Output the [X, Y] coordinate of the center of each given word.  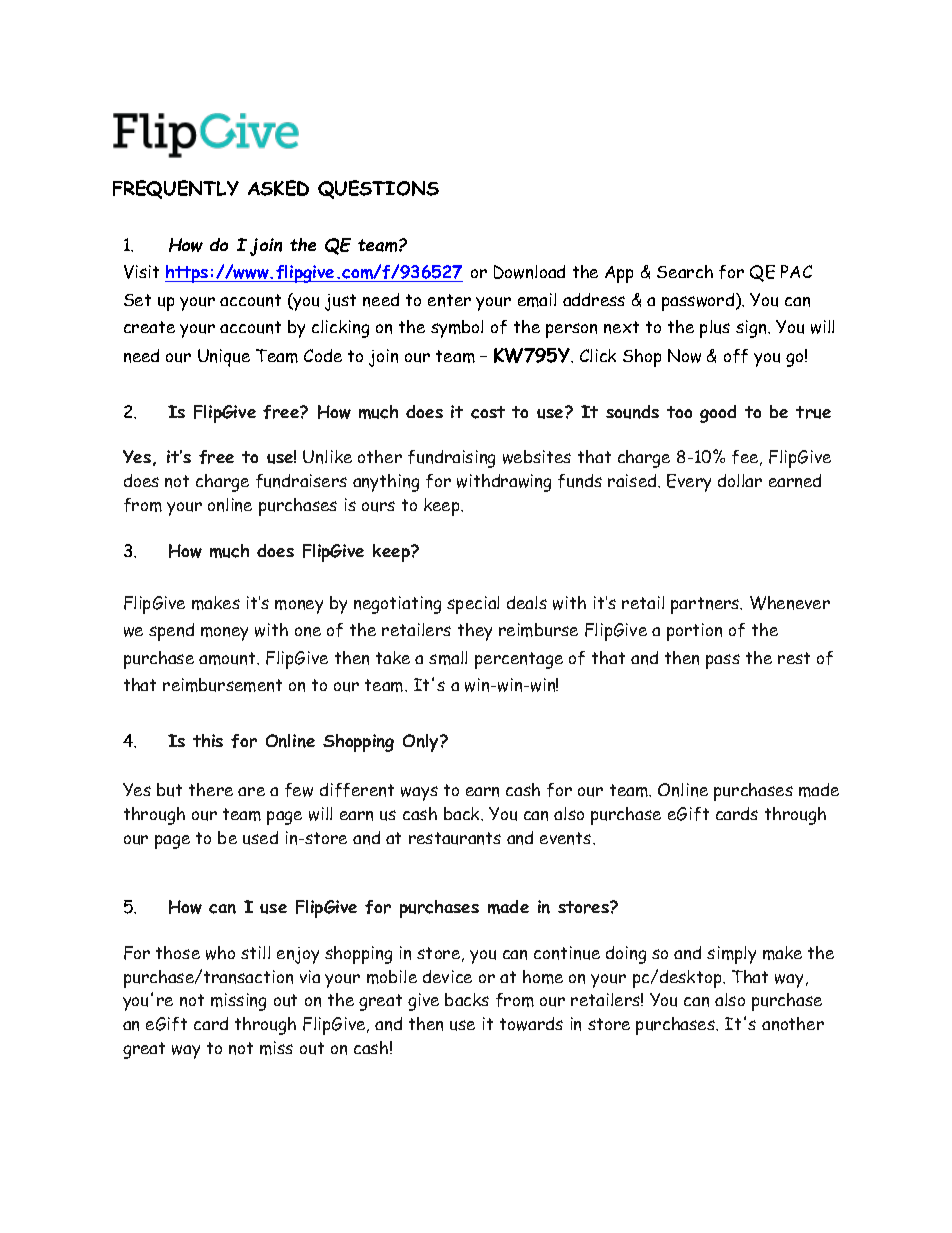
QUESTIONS [378, 189]
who [220, 953]
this [208, 740]
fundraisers [301, 481]
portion [694, 632]
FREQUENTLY [176, 189]
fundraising [451, 459]
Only [422, 743]
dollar [740, 480]
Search [685, 271]
